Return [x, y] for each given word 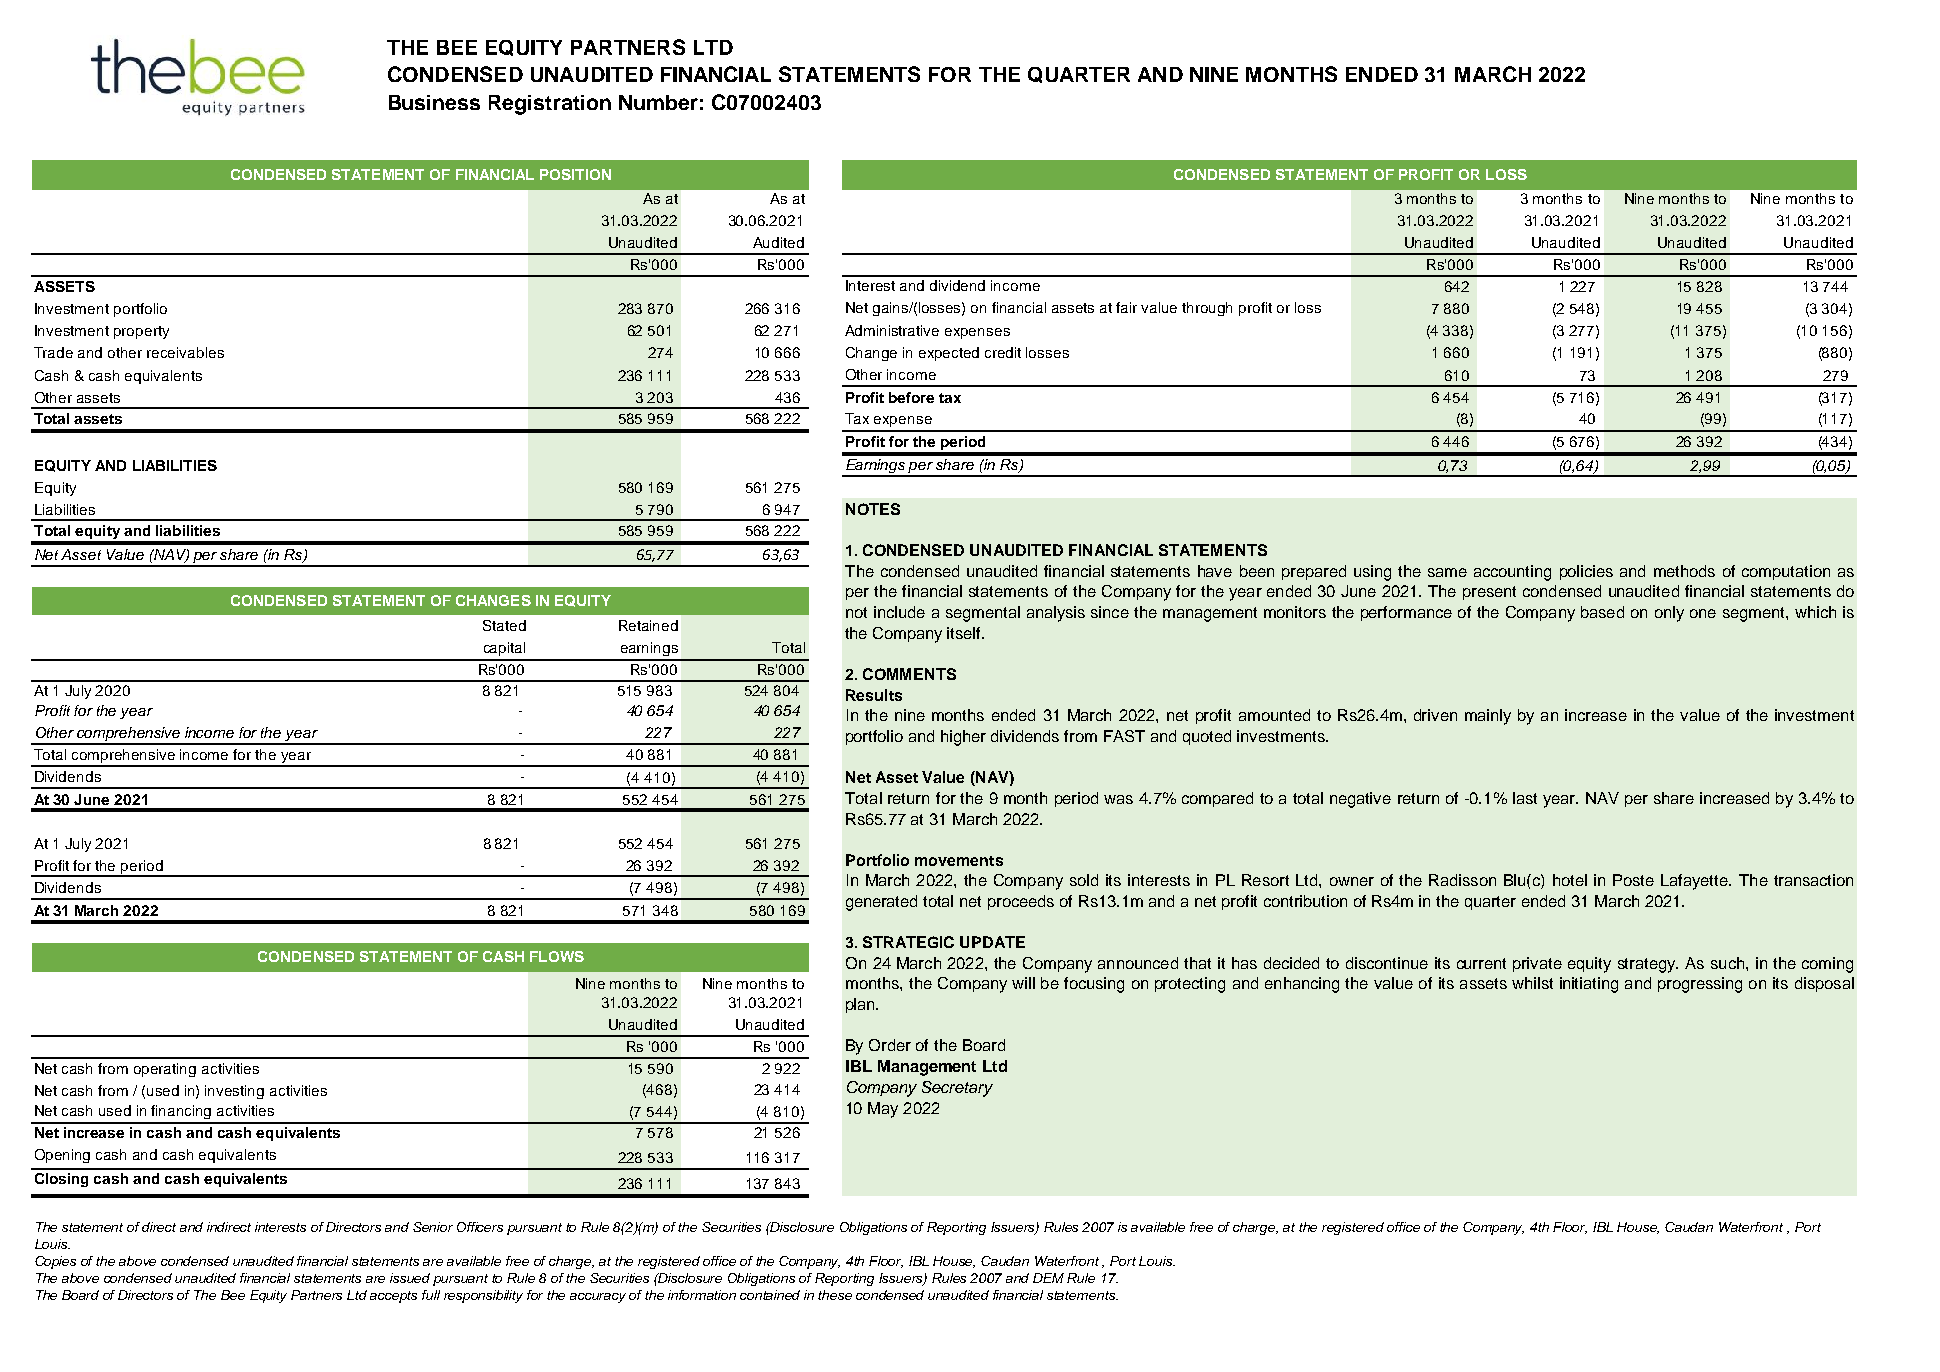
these [835, 1295]
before [911, 397]
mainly [1488, 717]
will [1023, 983]
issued [410, 1278]
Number [658, 102]
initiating [1589, 985]
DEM [1048, 1278]
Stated [504, 625]
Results [874, 695]
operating [165, 1070]
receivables [185, 352]
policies [1586, 572]
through [1207, 309]
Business [434, 102]
